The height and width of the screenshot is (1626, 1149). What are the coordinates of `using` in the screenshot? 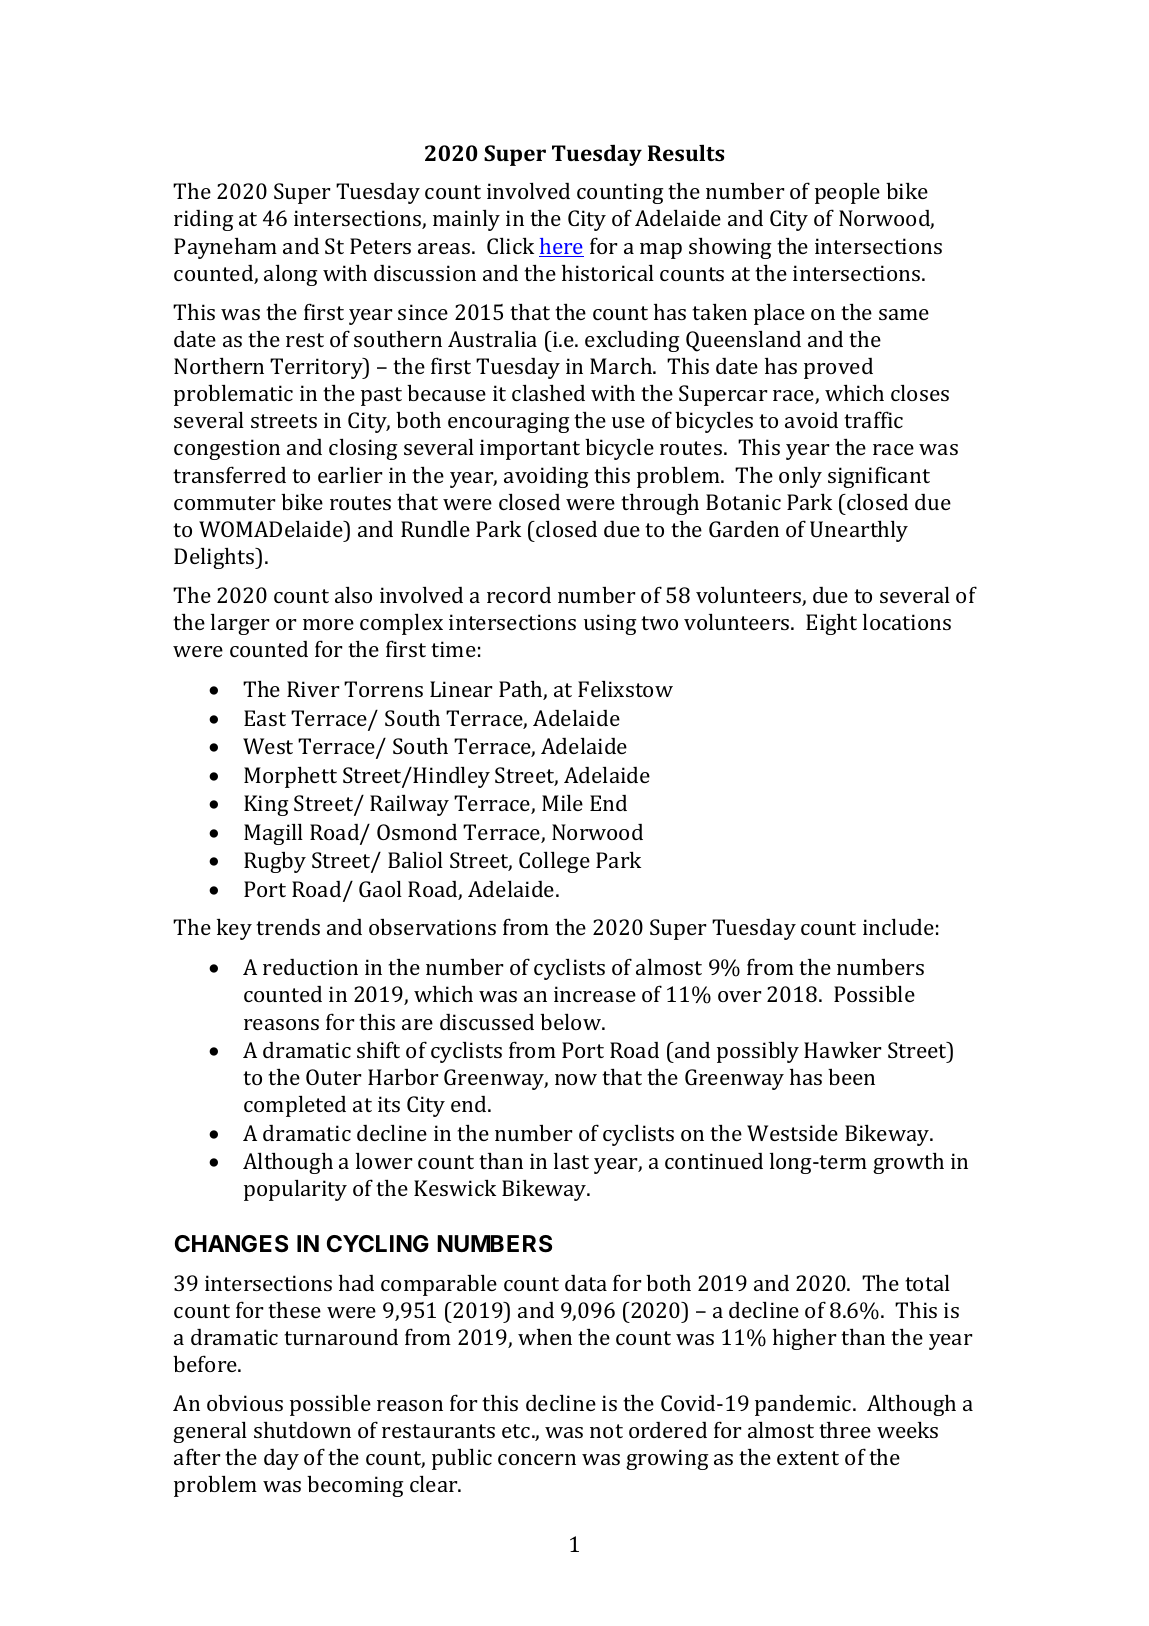 It's located at (610, 624).
